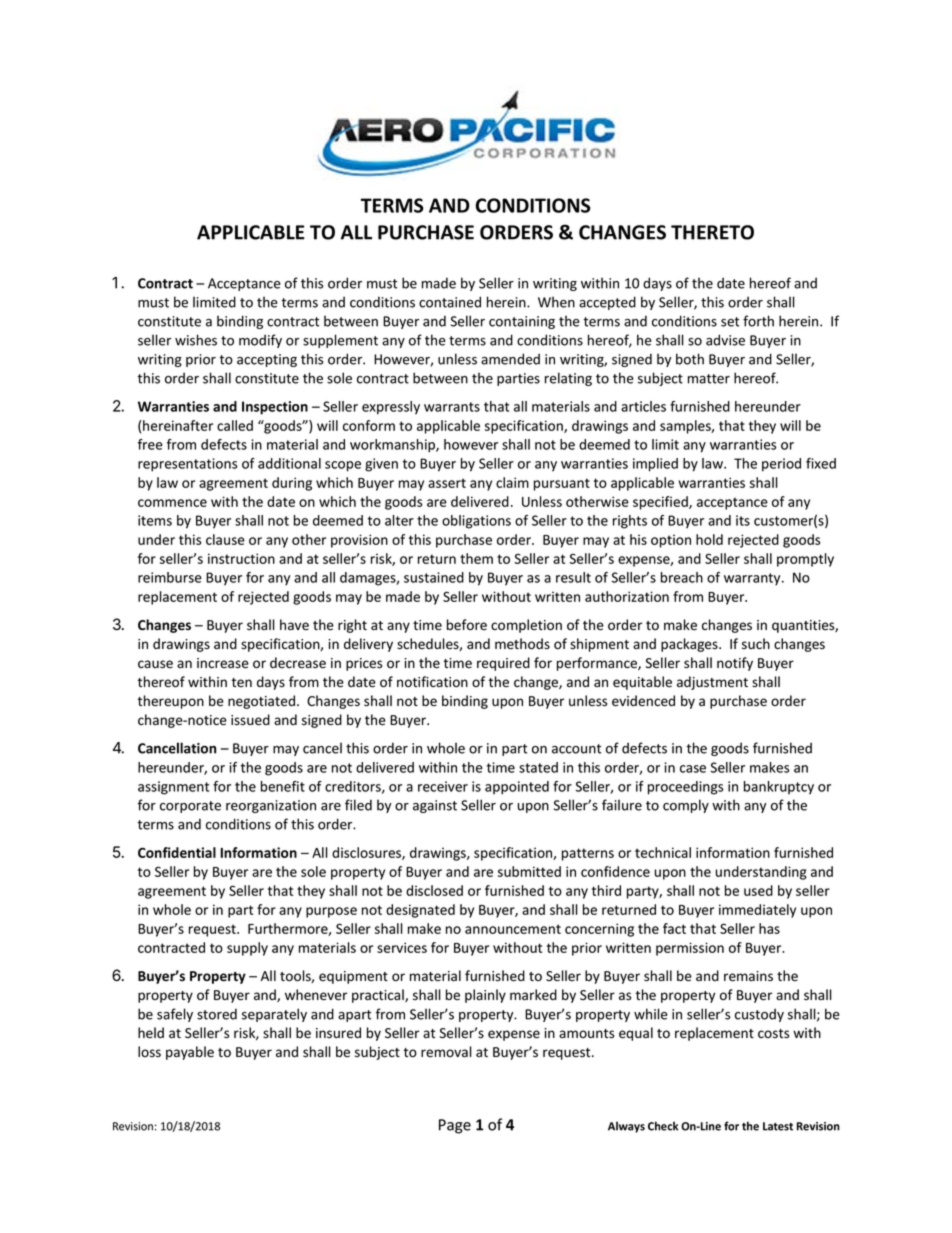 The width and height of the page is (952, 1233). Describe the element at coordinates (778, 1126) in the page. I see `Latest` at that location.
